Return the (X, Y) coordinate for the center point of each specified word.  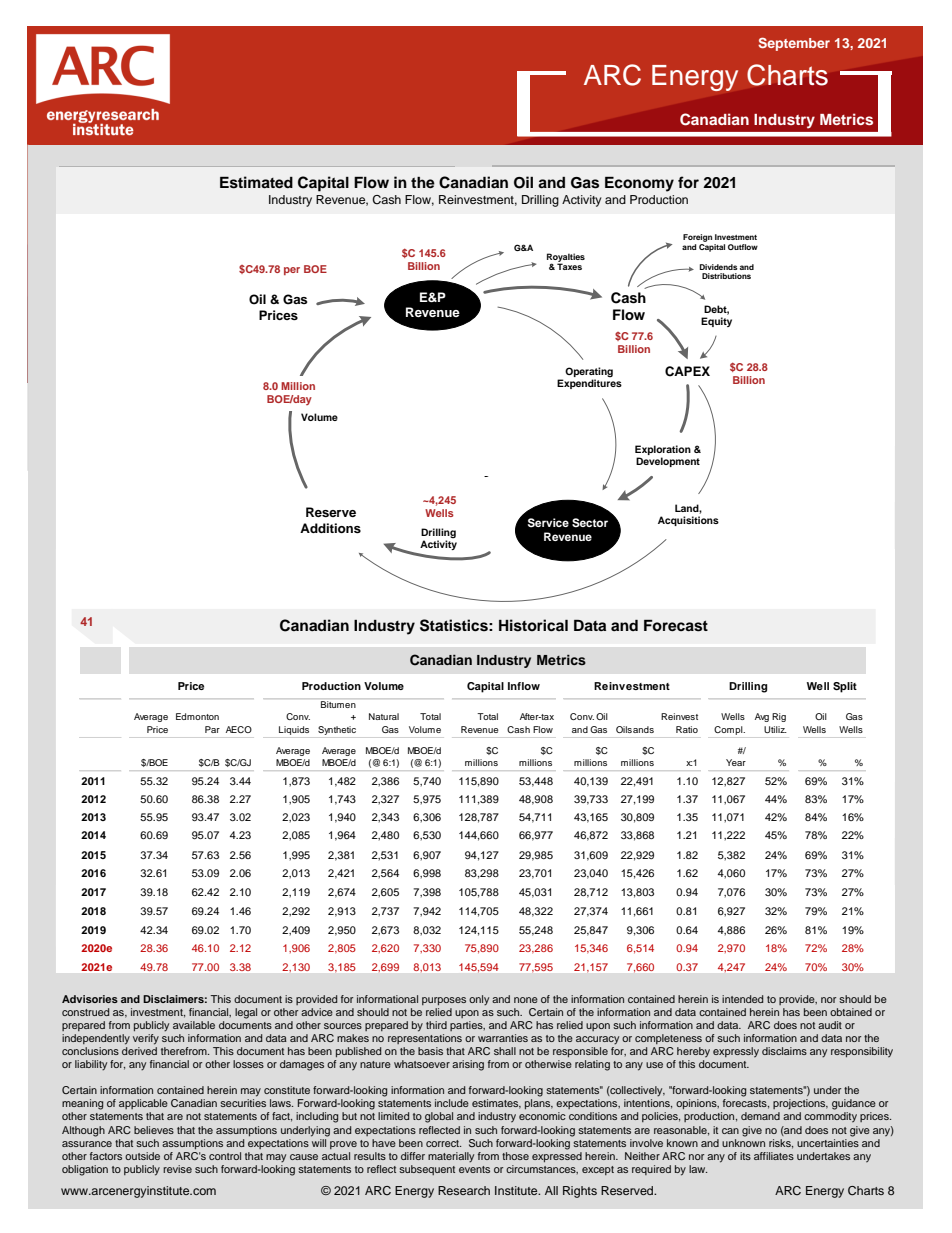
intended (742, 999)
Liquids (294, 730)
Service (548, 523)
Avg (762, 717)
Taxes (569, 265)
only (479, 1000)
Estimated (256, 182)
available (194, 1025)
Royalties (566, 258)
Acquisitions (688, 521)
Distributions (726, 276)
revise (177, 1169)
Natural (384, 716)
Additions (330, 528)
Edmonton (197, 716)
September (794, 44)
